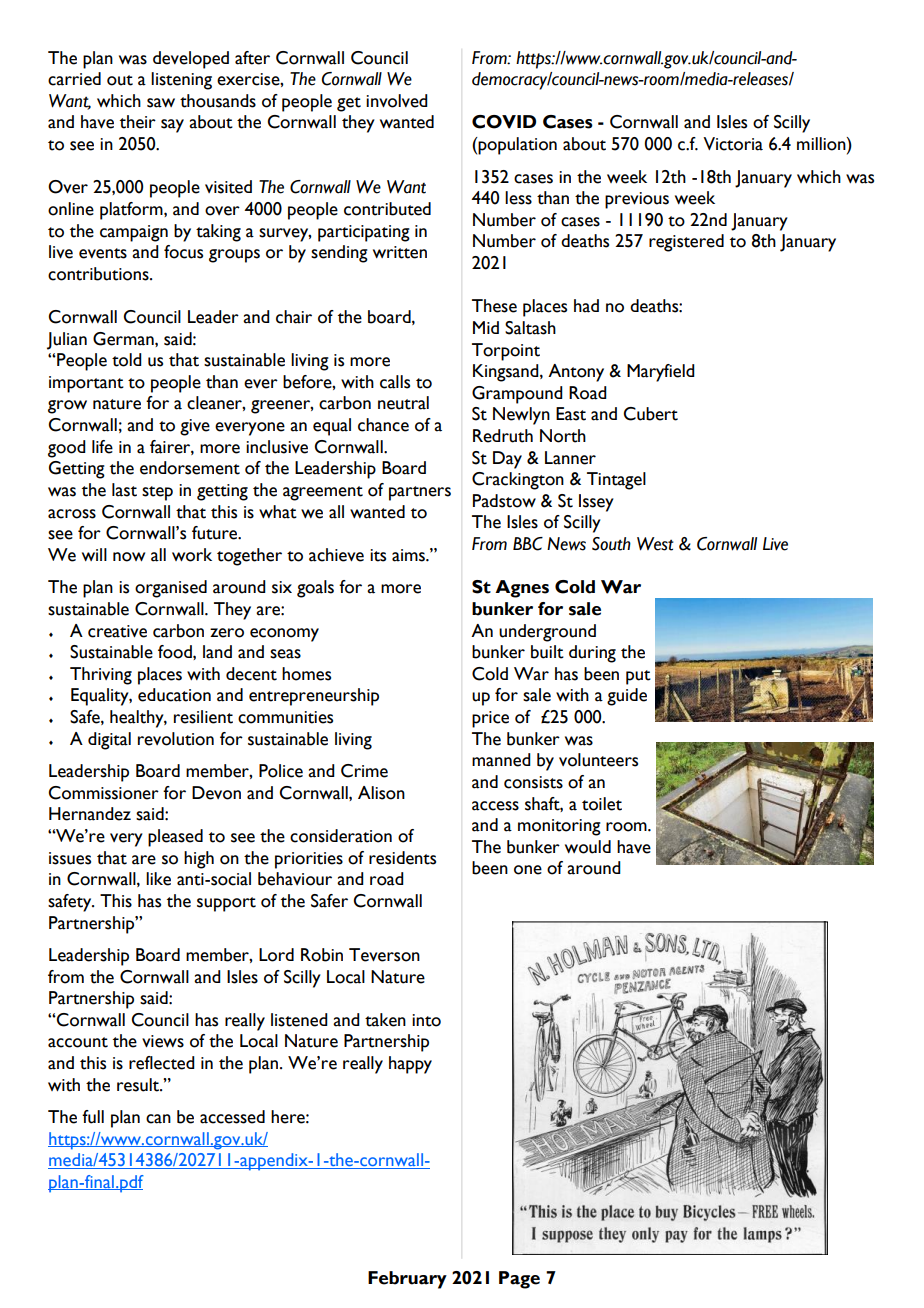 This screenshot has width=924, height=1308. Describe the element at coordinates (733, 144) in the screenshot. I see `Victoria` at that location.
